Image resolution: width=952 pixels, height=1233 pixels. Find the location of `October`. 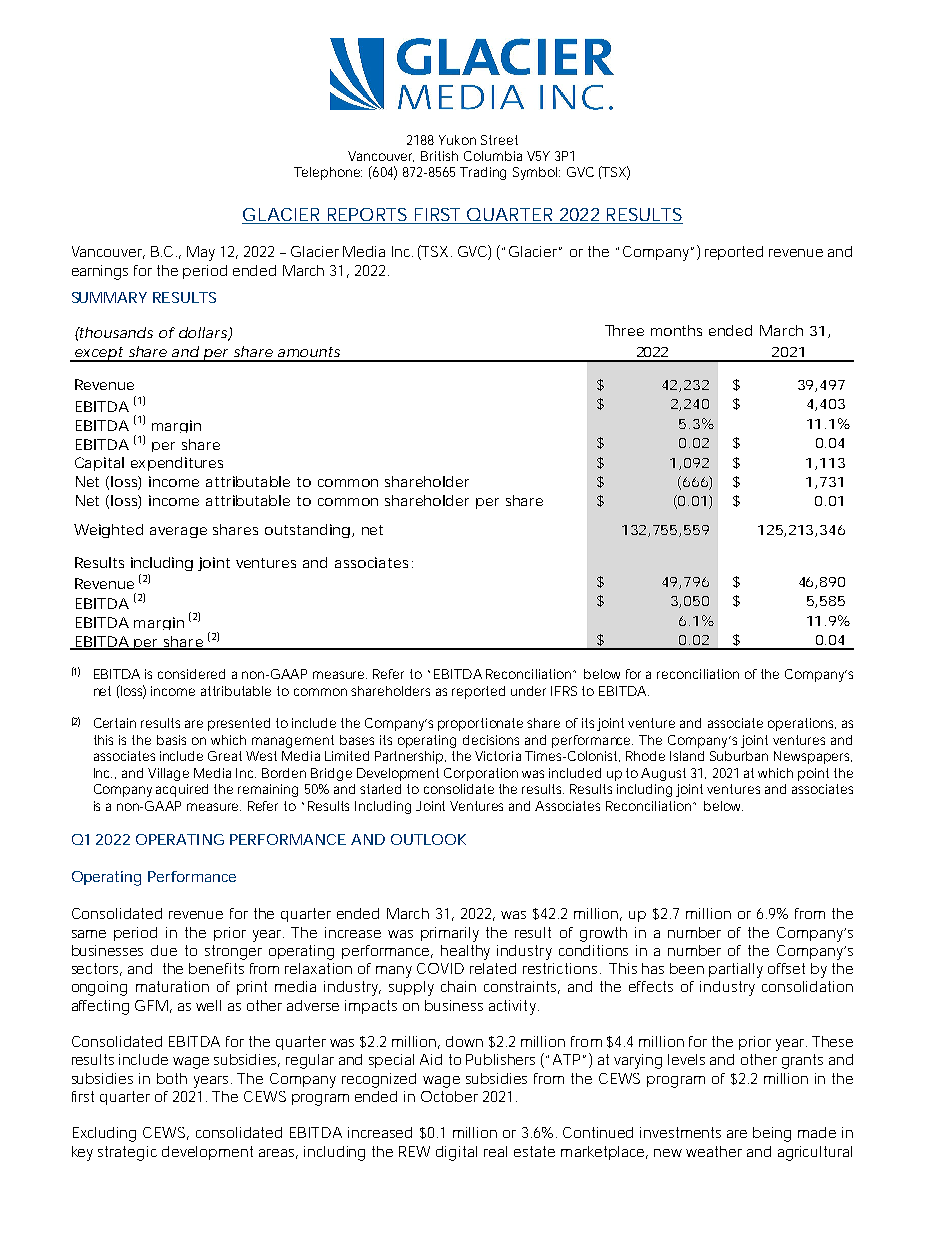

October is located at coordinates (449, 1096).
